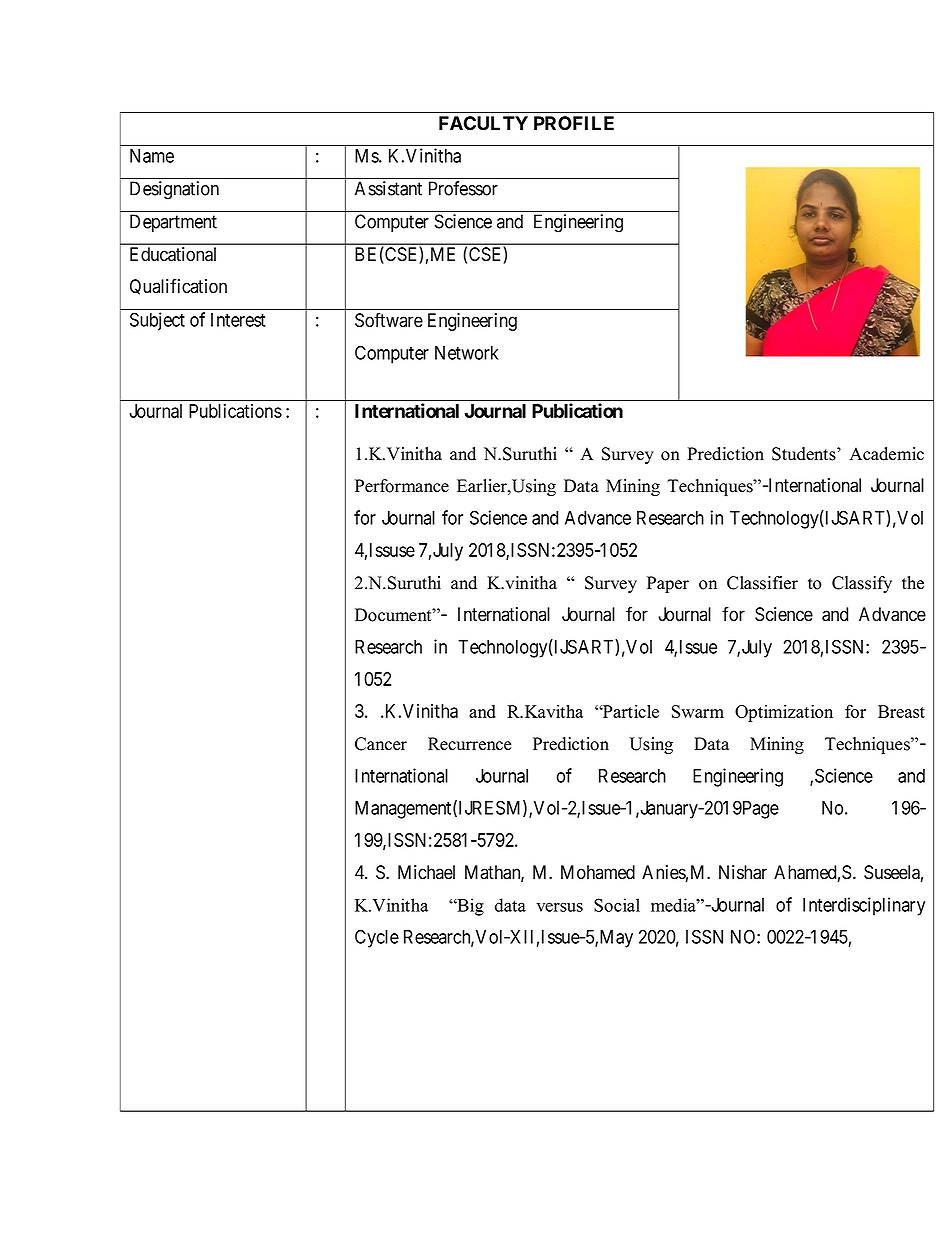  I want to click on Network, so click(467, 353).
